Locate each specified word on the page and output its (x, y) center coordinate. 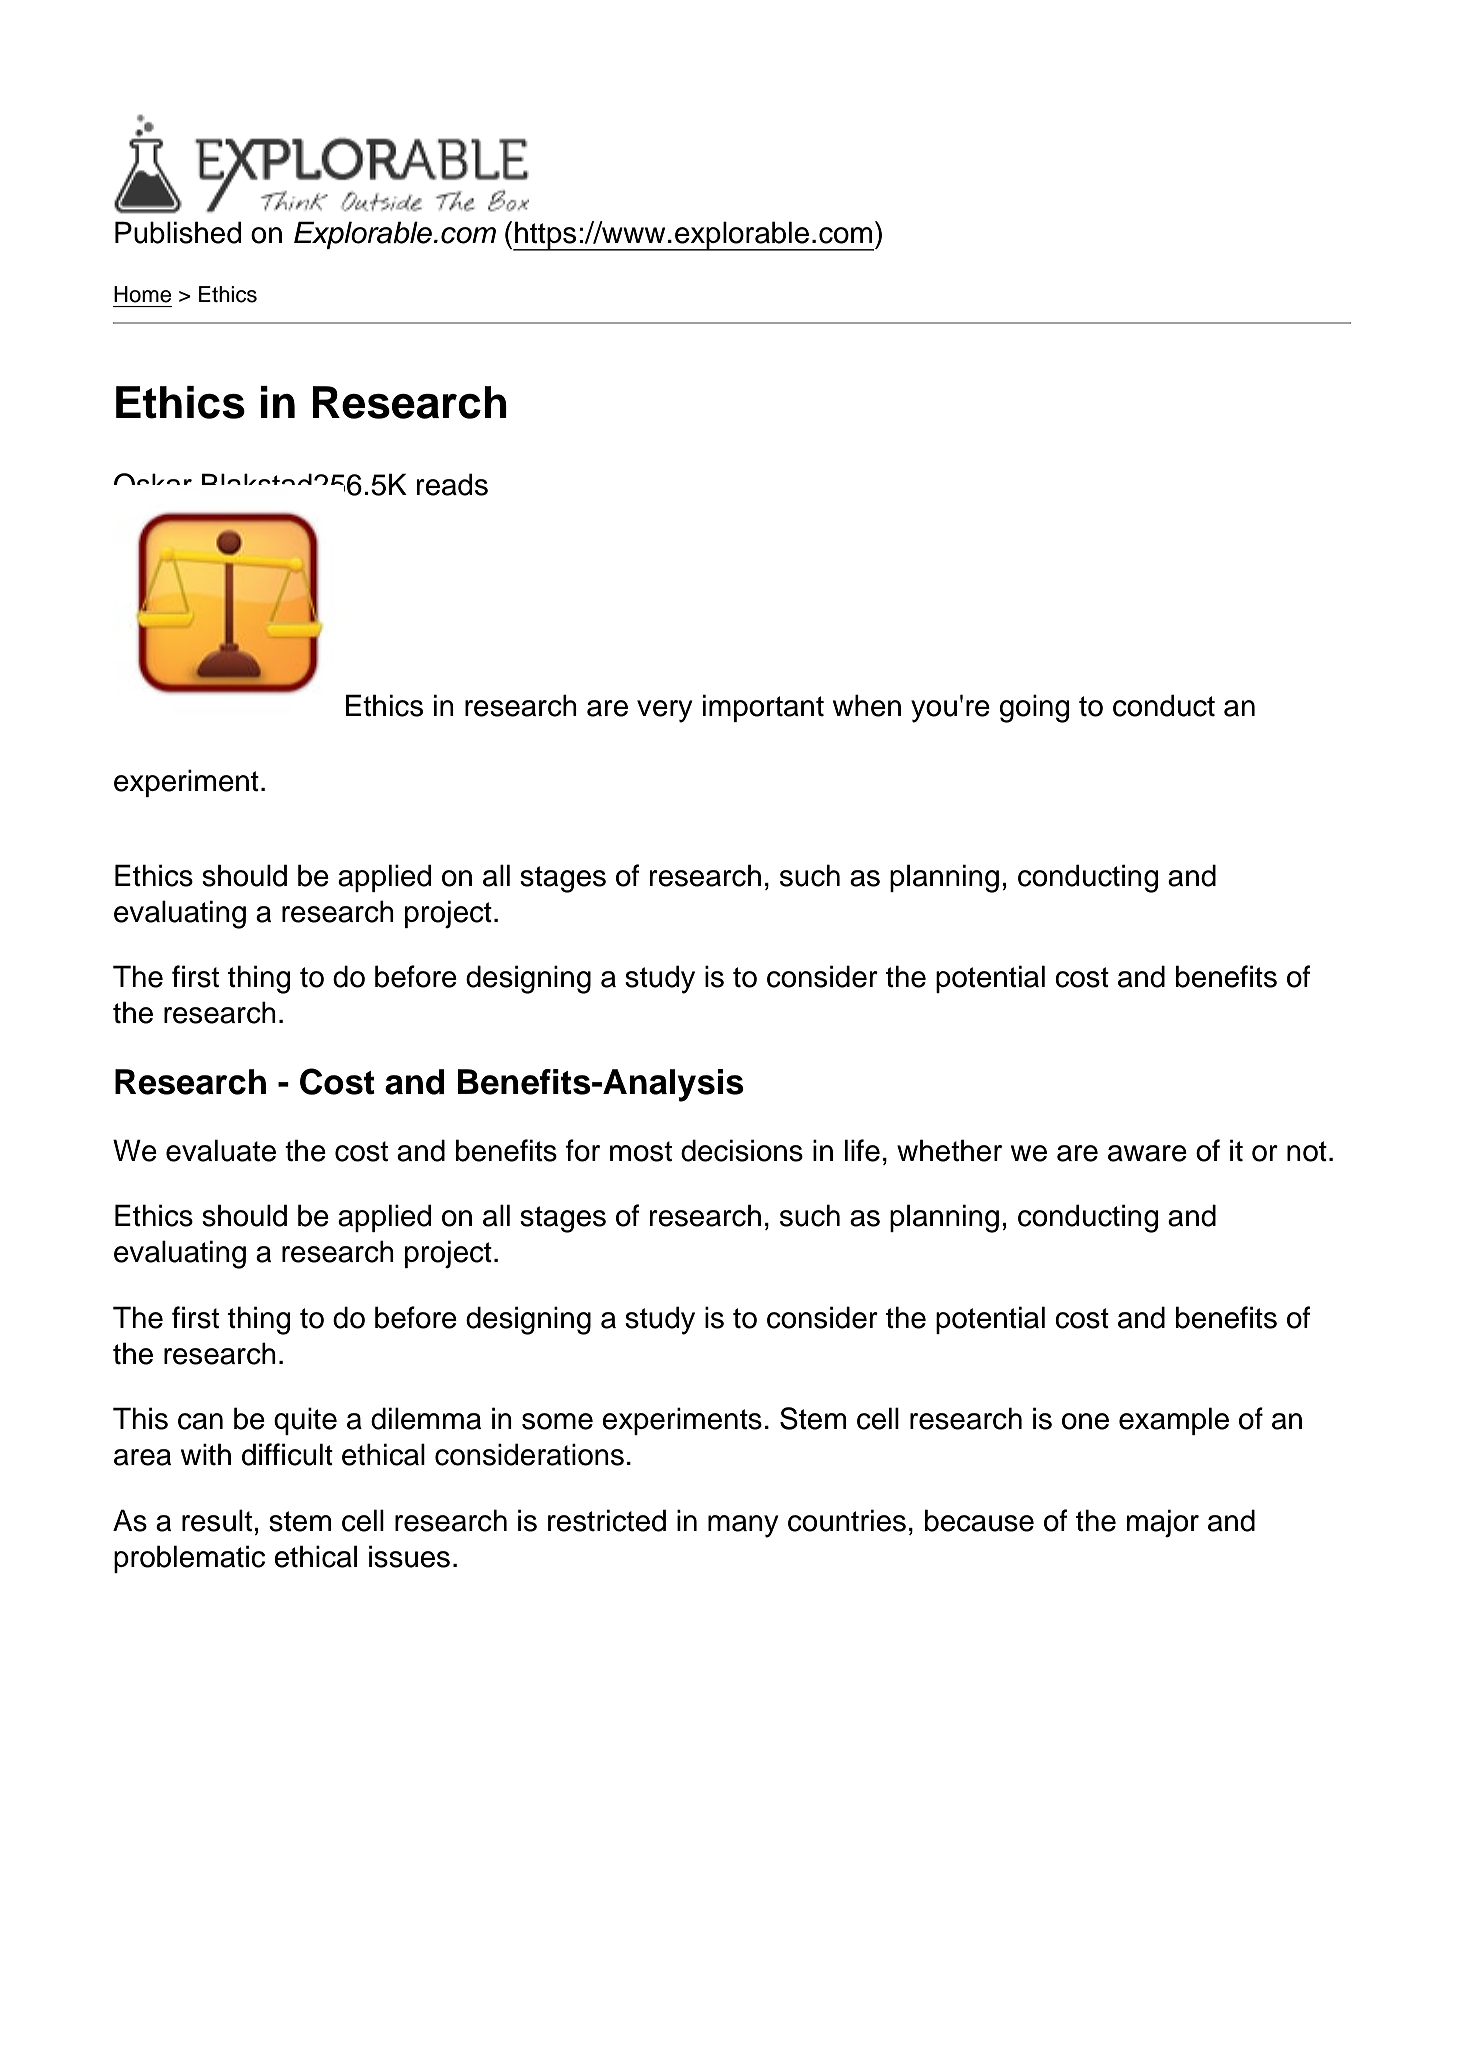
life (862, 1150)
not (1307, 1151)
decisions (742, 1150)
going (1034, 708)
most (641, 1151)
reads (452, 484)
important (763, 708)
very (665, 711)
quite (305, 1421)
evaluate (221, 1150)
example (1174, 1421)
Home (142, 294)
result (217, 1520)
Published (178, 232)
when (867, 705)
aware (1147, 1153)
